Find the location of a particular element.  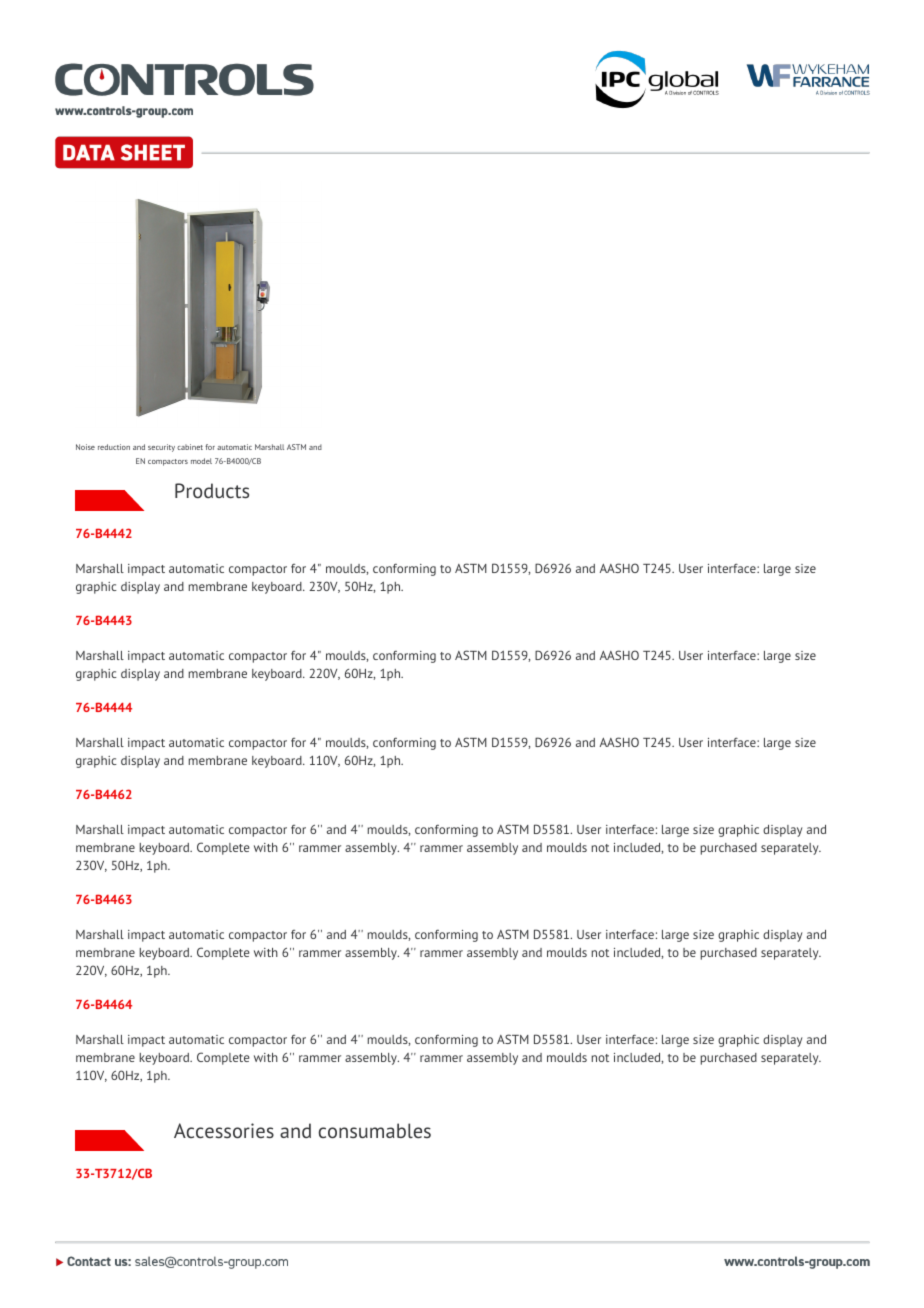

Noise is located at coordinates (85, 447).
